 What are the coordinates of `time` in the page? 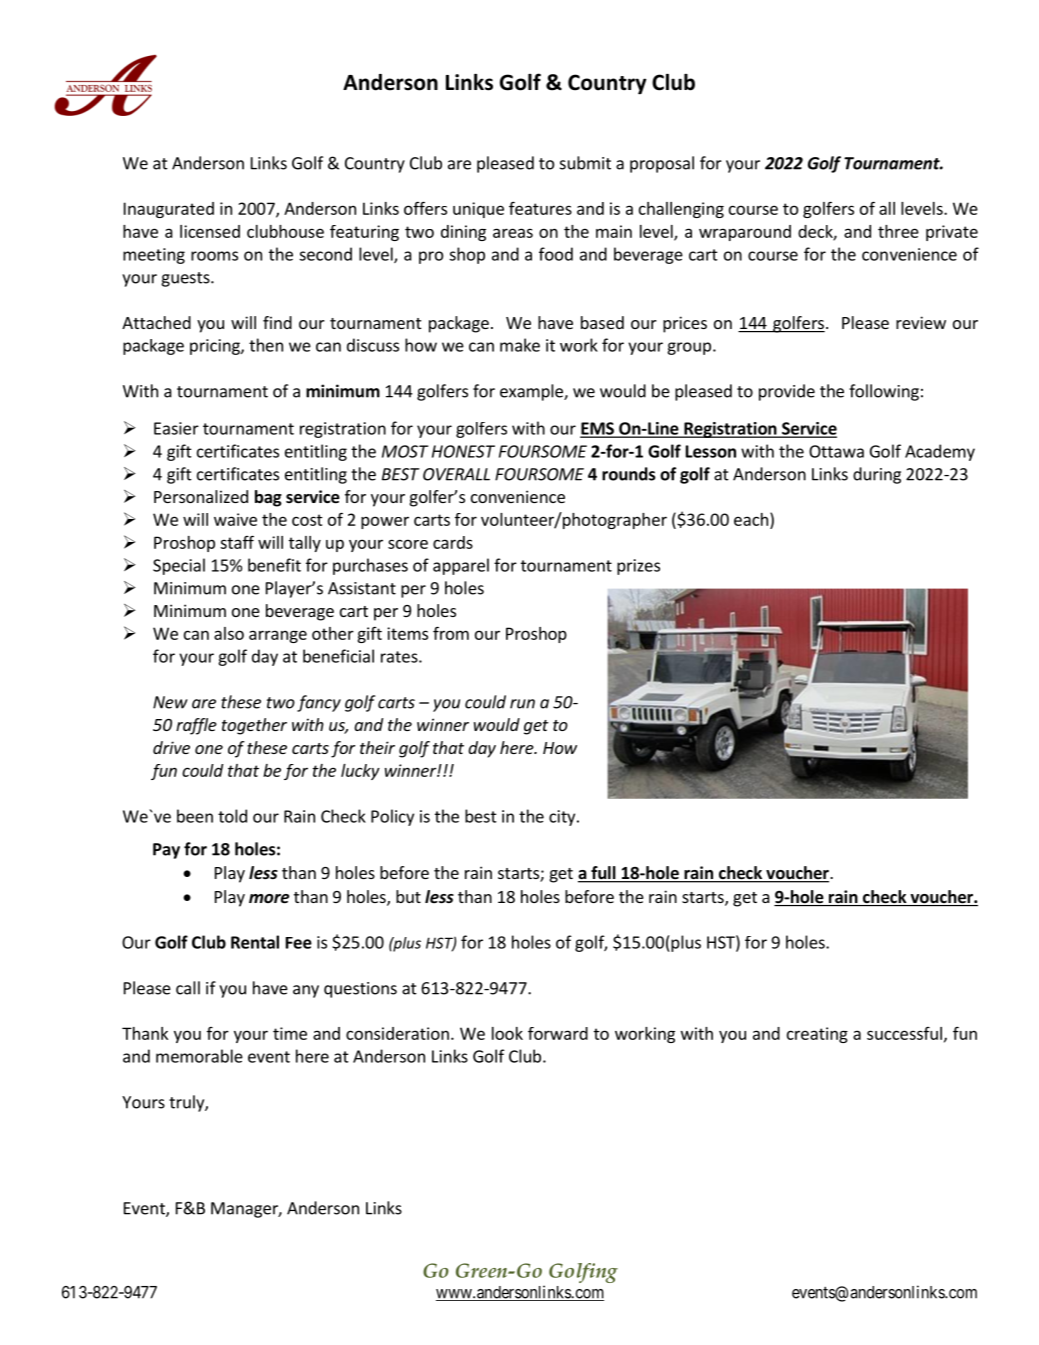 It's located at (290, 1033).
